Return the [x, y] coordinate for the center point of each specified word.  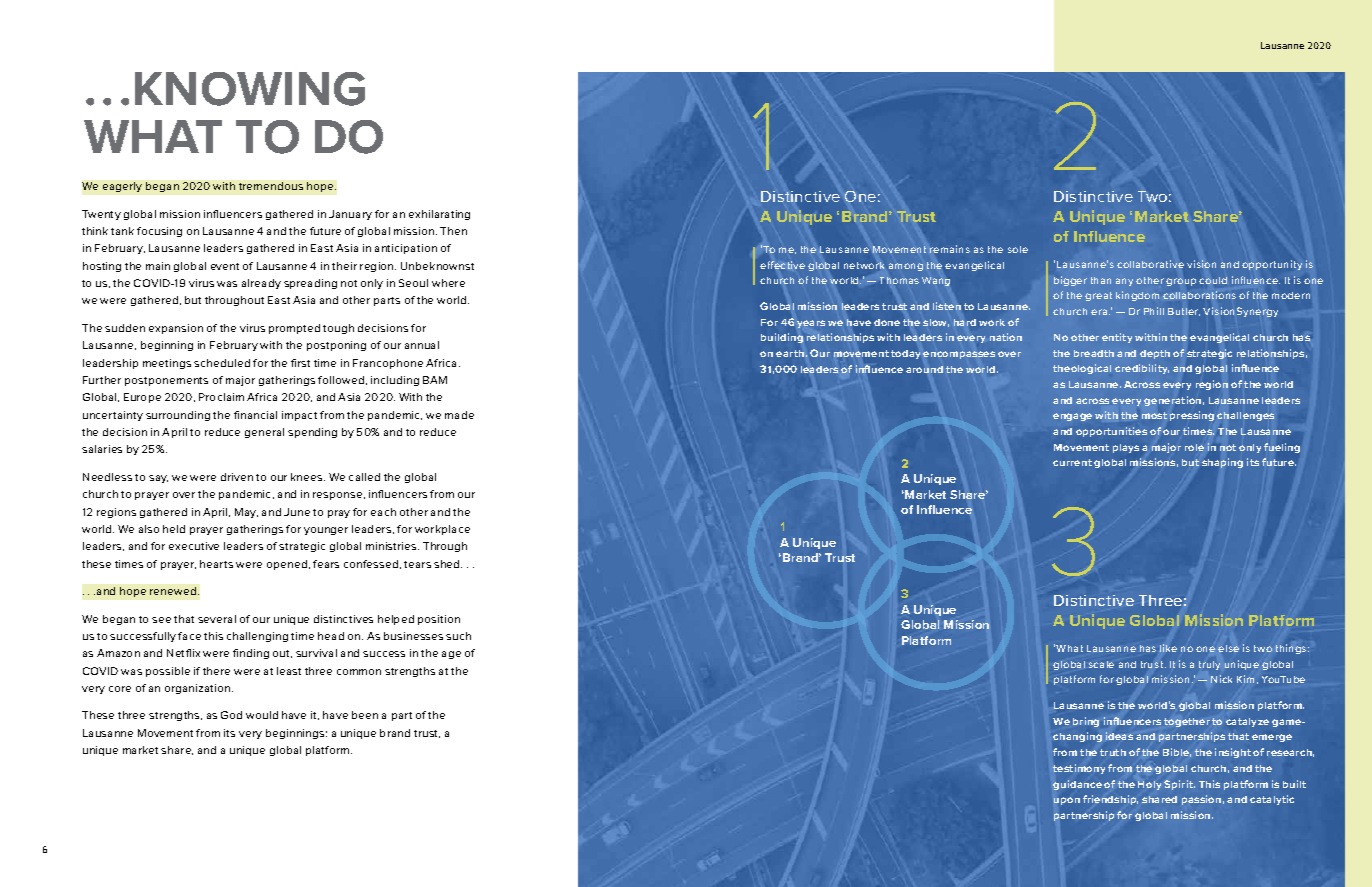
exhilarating [439, 215]
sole [1018, 249]
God [231, 715]
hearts [216, 564]
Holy [1149, 785]
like [1168, 648]
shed [448, 564]
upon [1067, 801]
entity [1117, 338]
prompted [294, 329]
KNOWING [250, 89]
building [782, 338]
